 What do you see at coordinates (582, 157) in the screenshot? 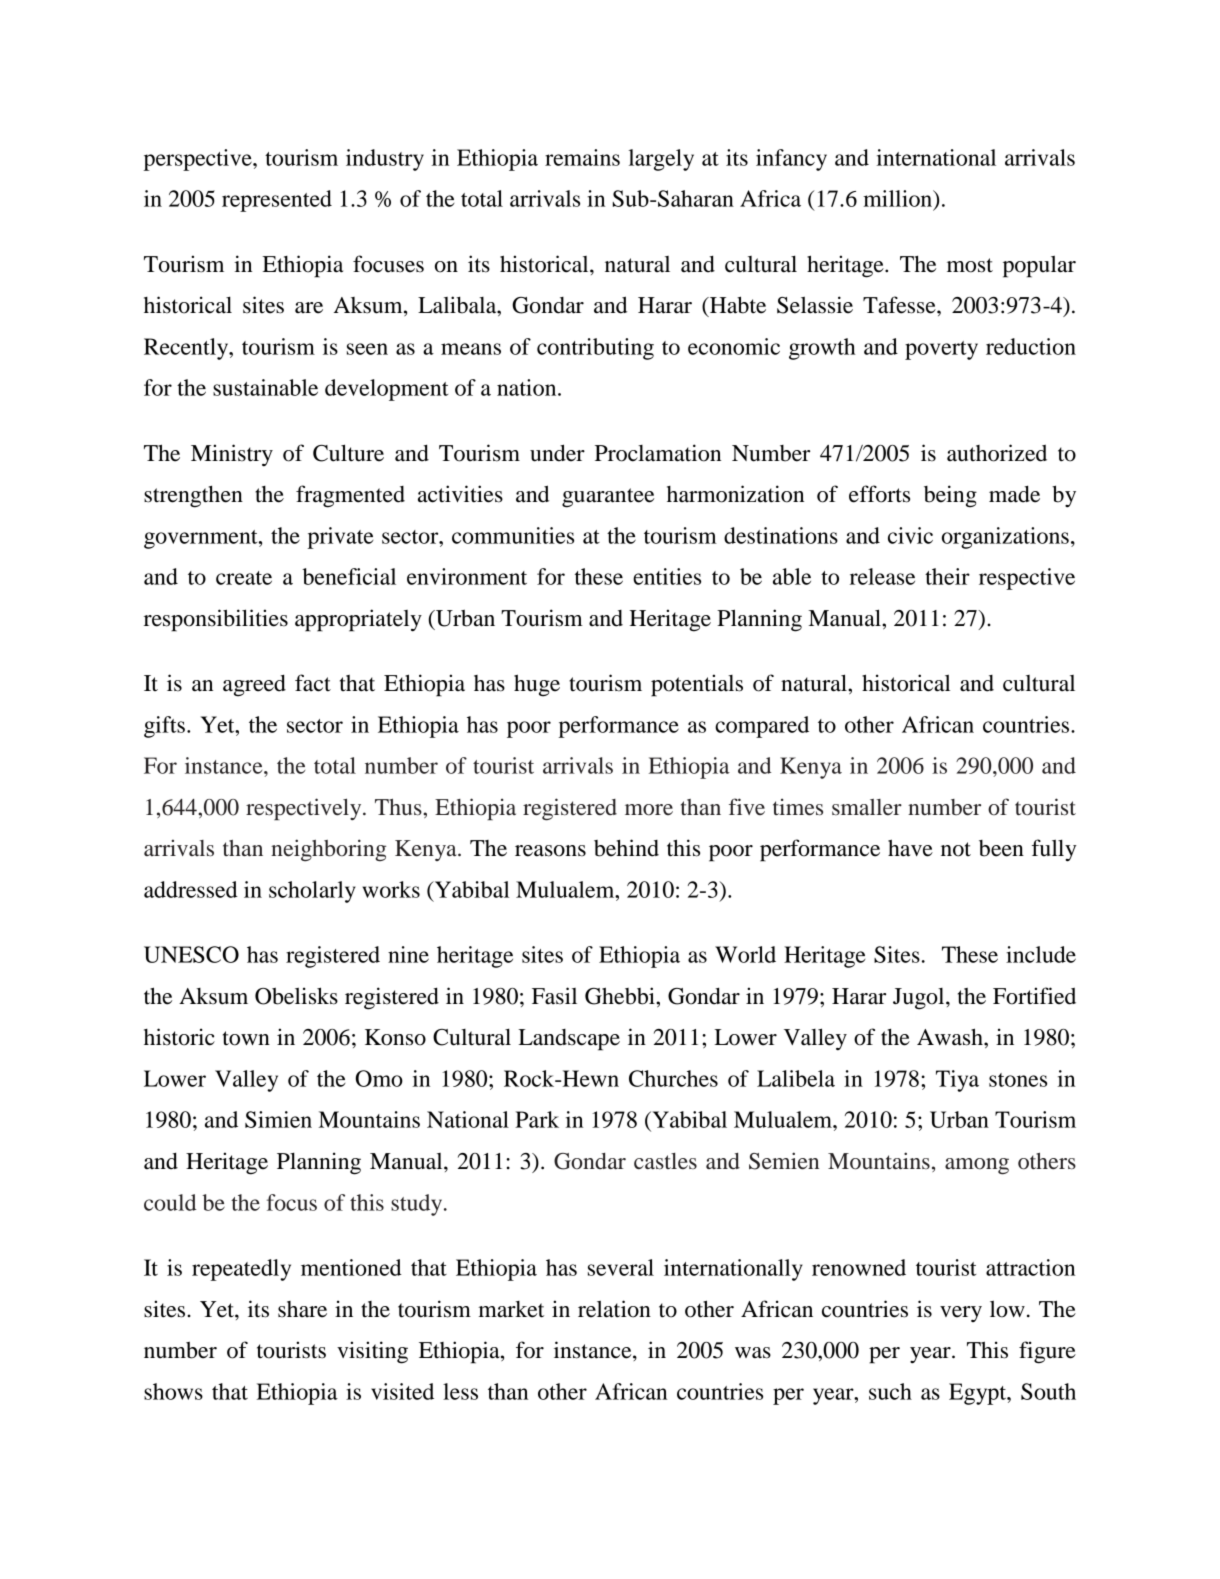
I see `remains` at bounding box center [582, 157].
